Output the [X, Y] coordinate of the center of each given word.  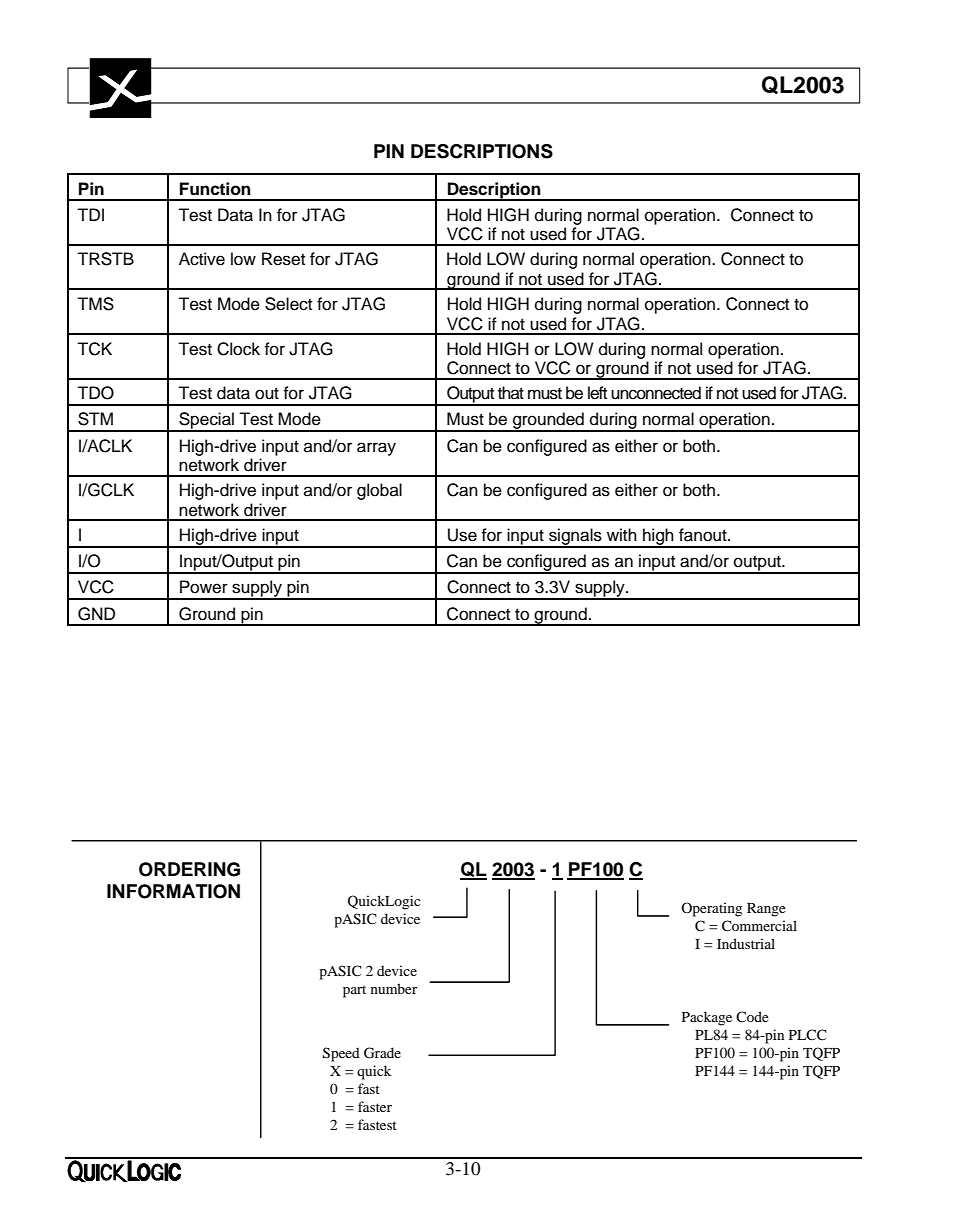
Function [215, 189]
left [597, 393]
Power [204, 587]
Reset [283, 259]
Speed [341, 1054]
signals [575, 537]
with [622, 534]
